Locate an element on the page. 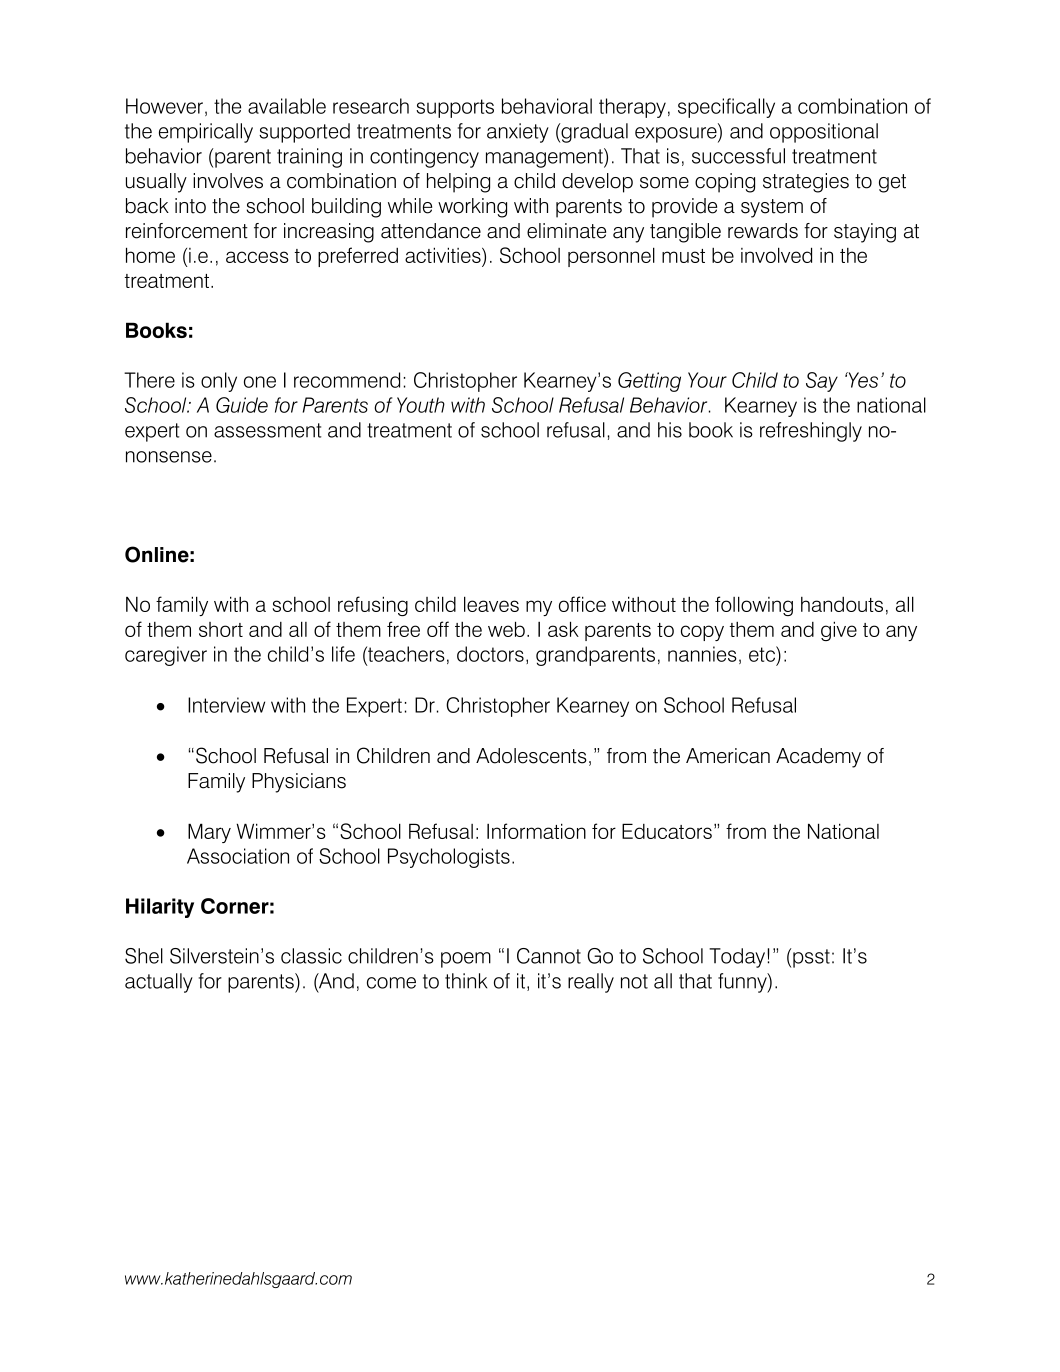 This document has width=1060, height=1372. following is located at coordinates (754, 606).
